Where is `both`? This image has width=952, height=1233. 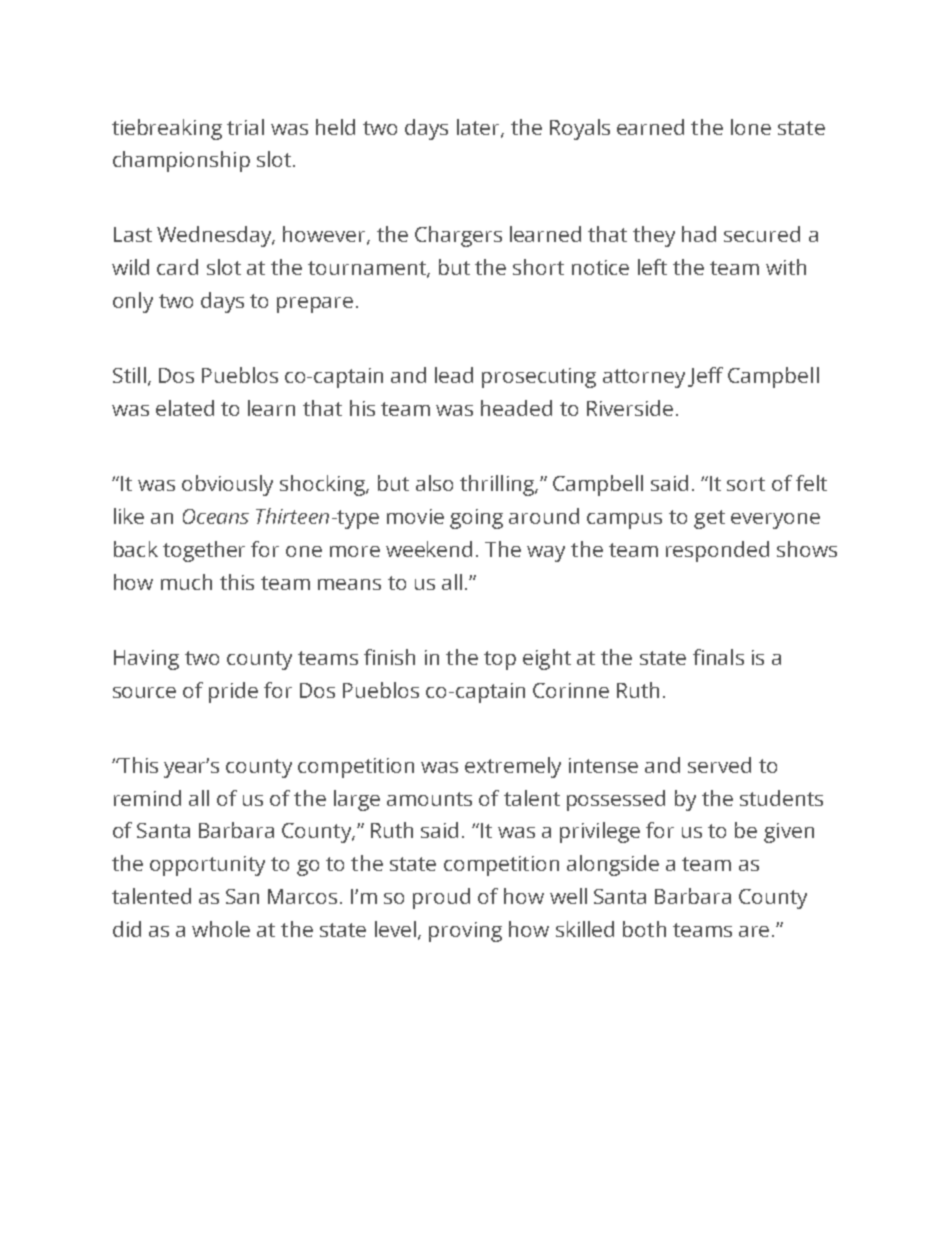 both is located at coordinates (644, 929).
